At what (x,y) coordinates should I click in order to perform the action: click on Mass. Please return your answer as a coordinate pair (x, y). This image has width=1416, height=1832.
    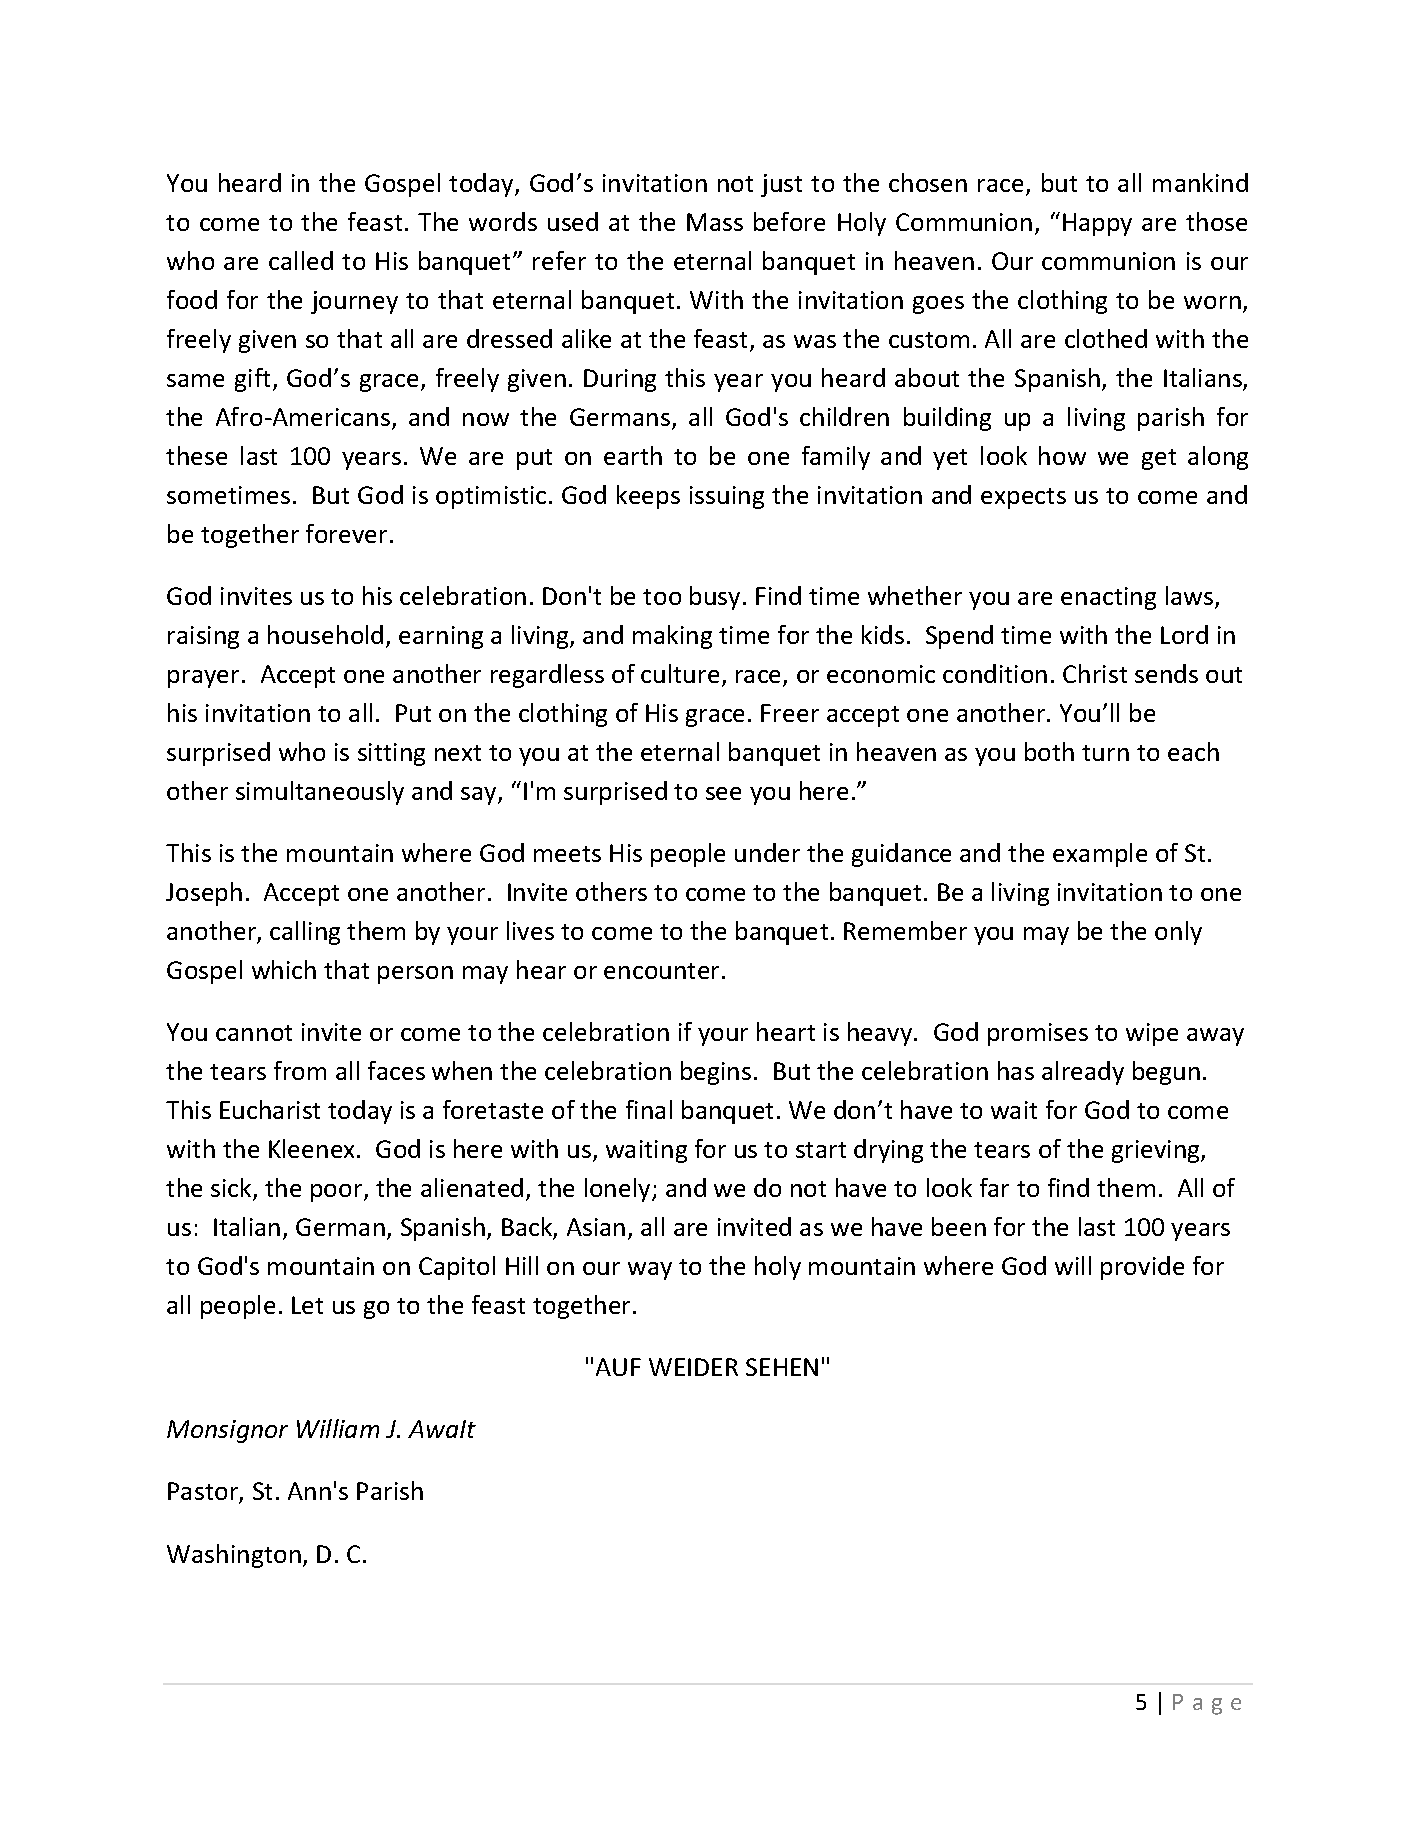
    Looking at the image, I should click on (715, 222).
